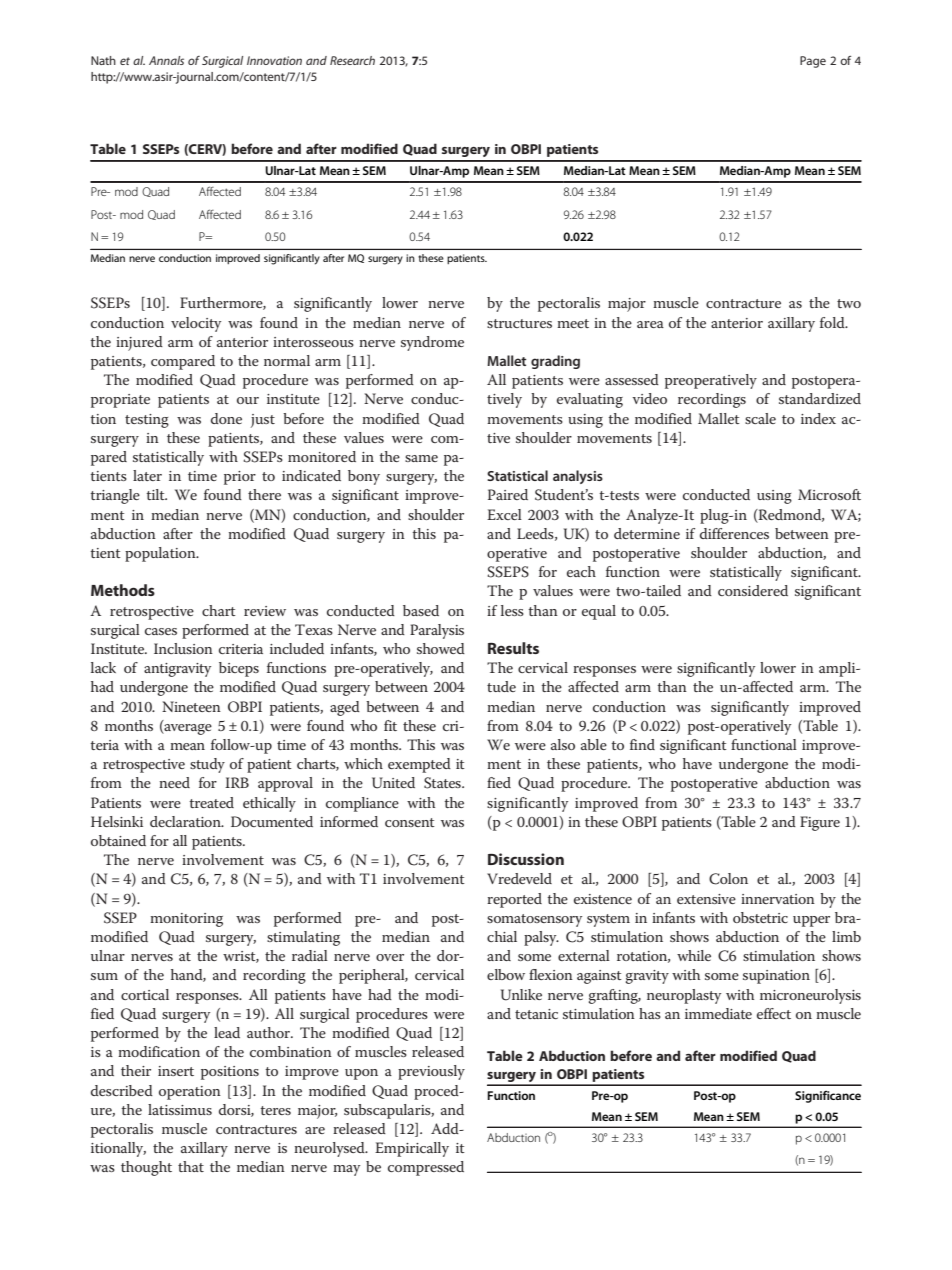 Image resolution: width=952 pixels, height=1270 pixels. I want to click on Significance, so click(828, 1097).
